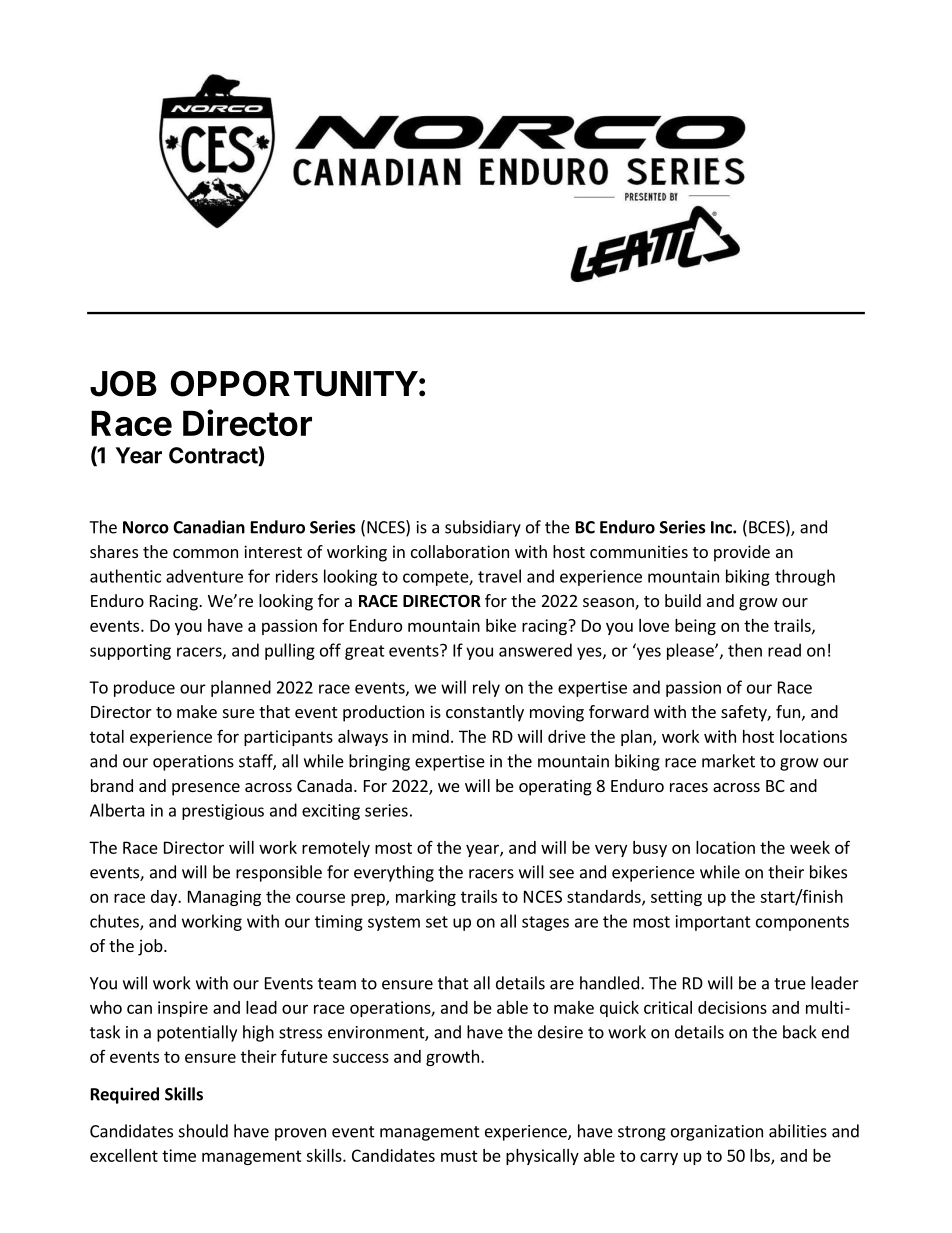  I want to click on adventure, so click(204, 576).
